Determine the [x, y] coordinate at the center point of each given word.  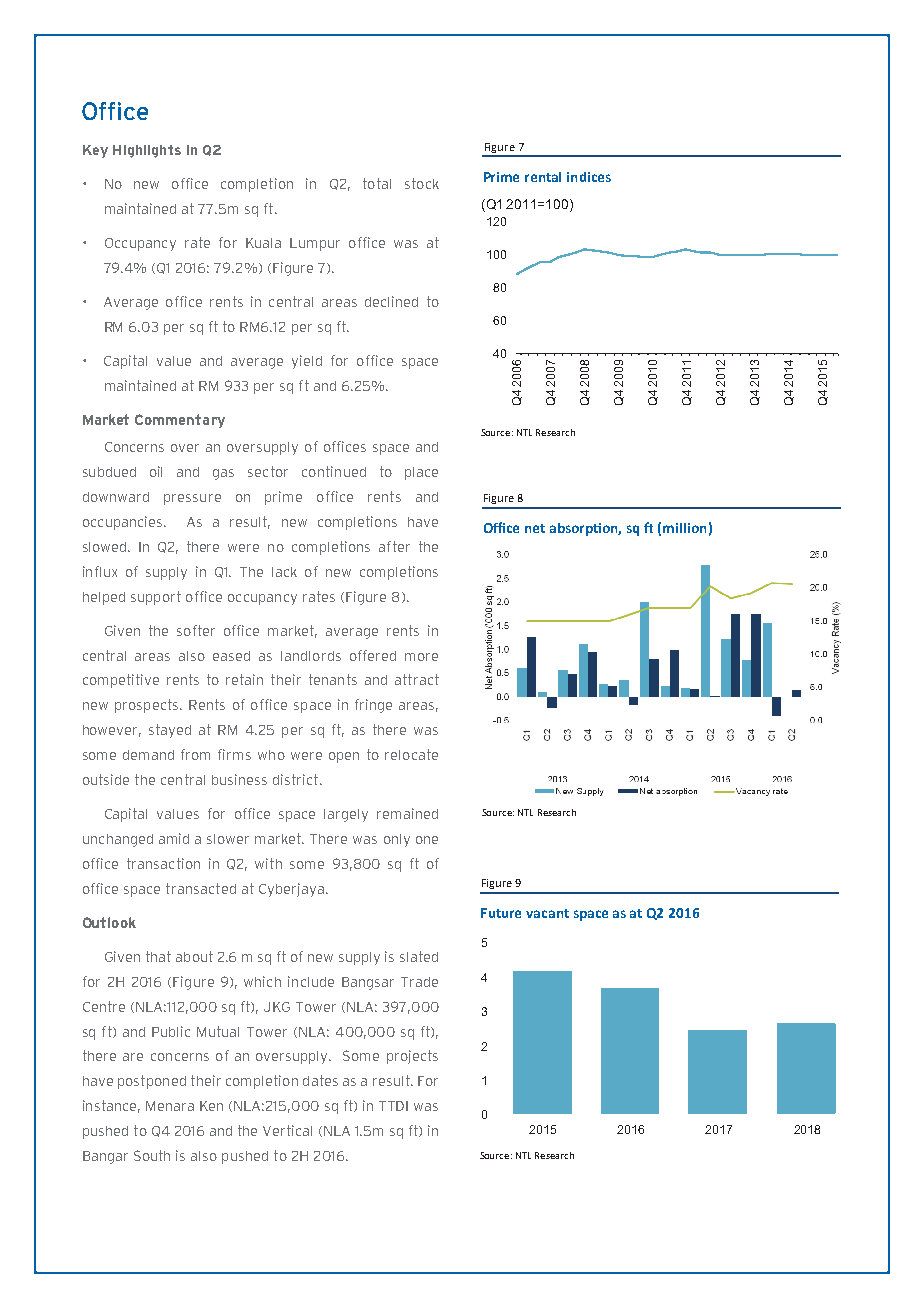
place [421, 473]
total [377, 183]
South [152, 1155]
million [684, 528]
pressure [192, 499]
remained [407, 813]
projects [412, 1057]
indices [589, 177]
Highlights [147, 151]
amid [174, 838]
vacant [547, 913]
